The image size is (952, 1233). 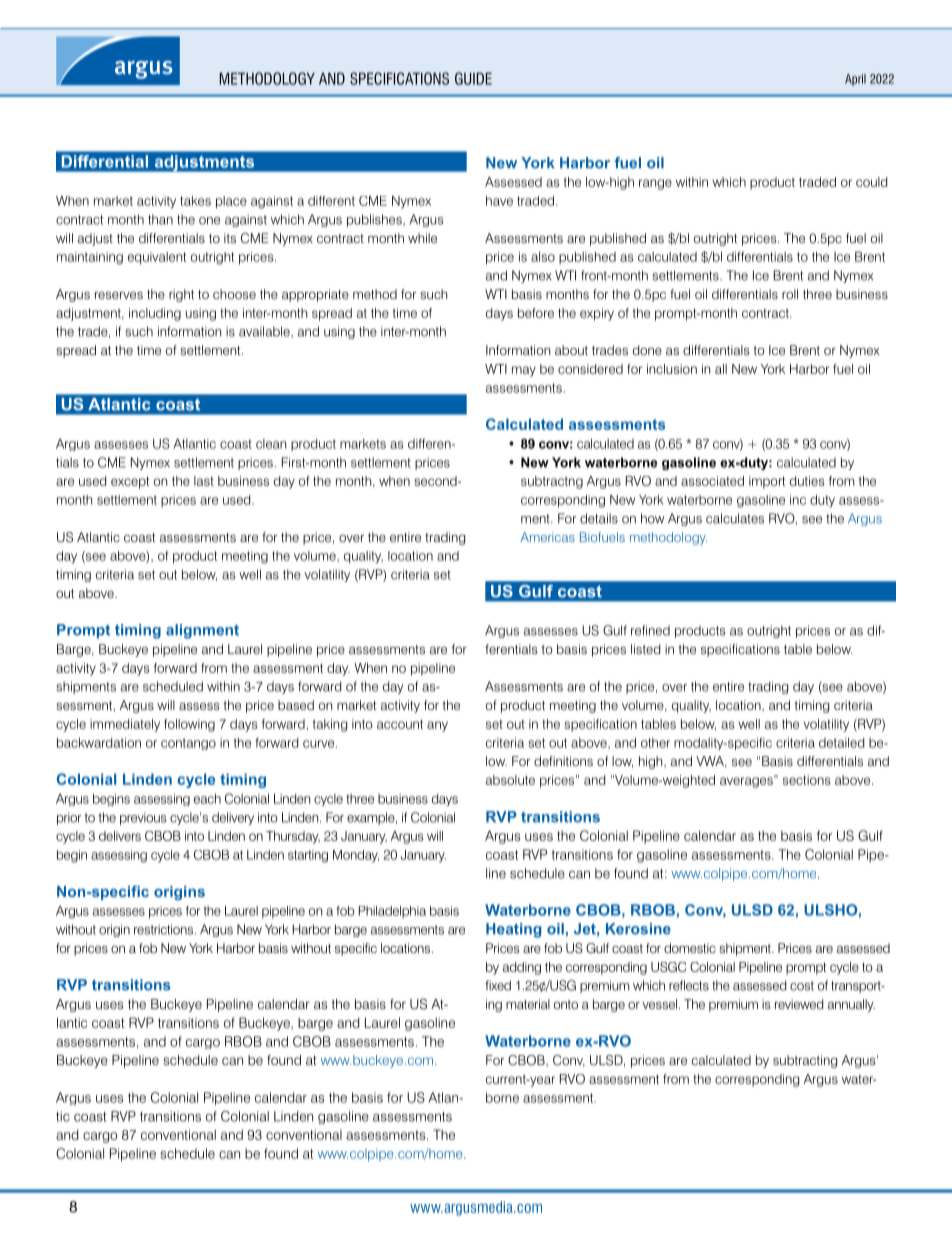 What do you see at coordinates (165, 929) in the page?
I see `restrictions` at bounding box center [165, 929].
